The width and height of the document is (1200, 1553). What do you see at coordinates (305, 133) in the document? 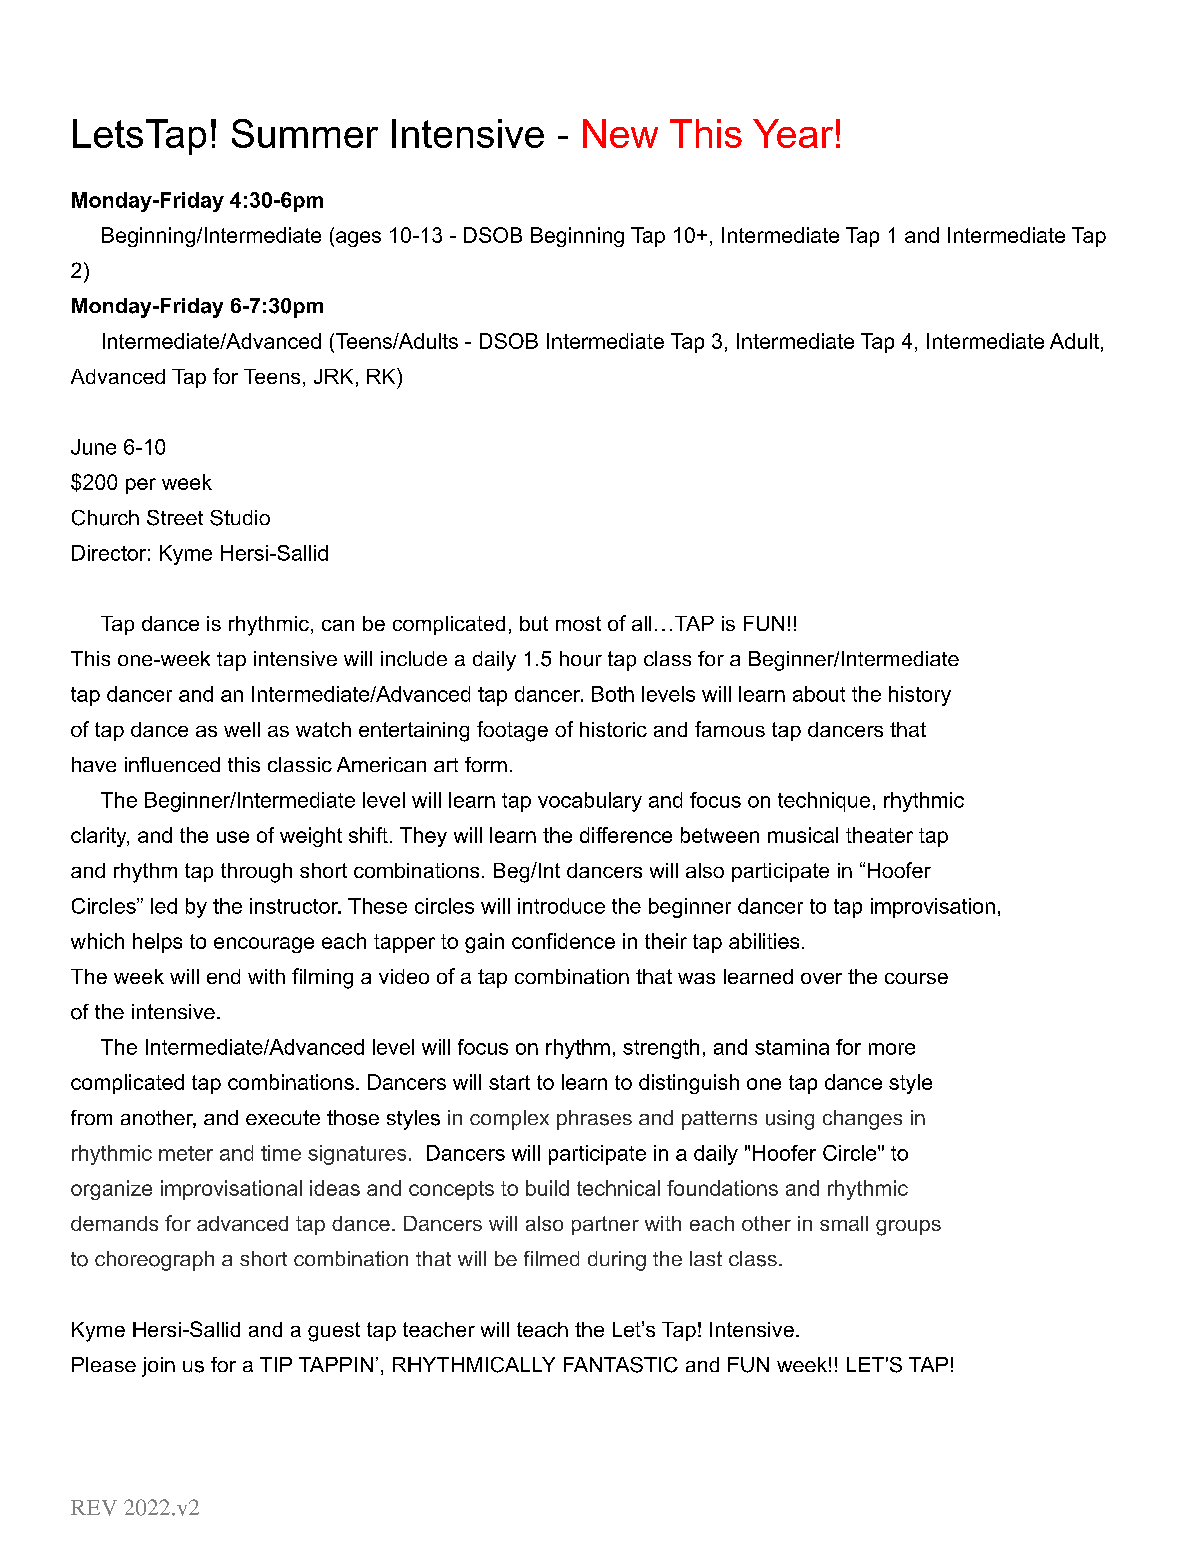
I see `Summer` at bounding box center [305, 133].
